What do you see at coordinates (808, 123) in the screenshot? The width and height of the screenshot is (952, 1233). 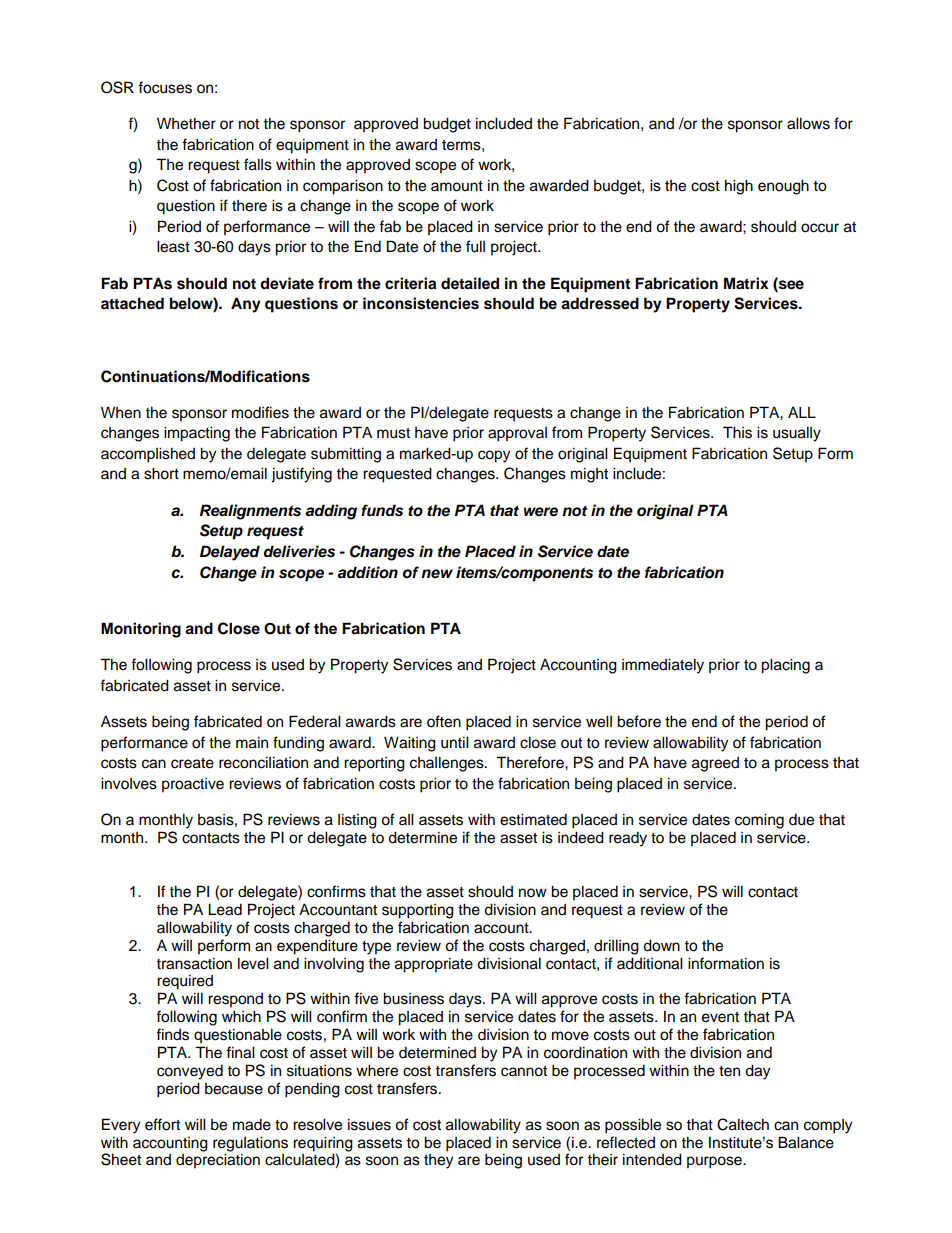 I see `allows` at bounding box center [808, 123].
